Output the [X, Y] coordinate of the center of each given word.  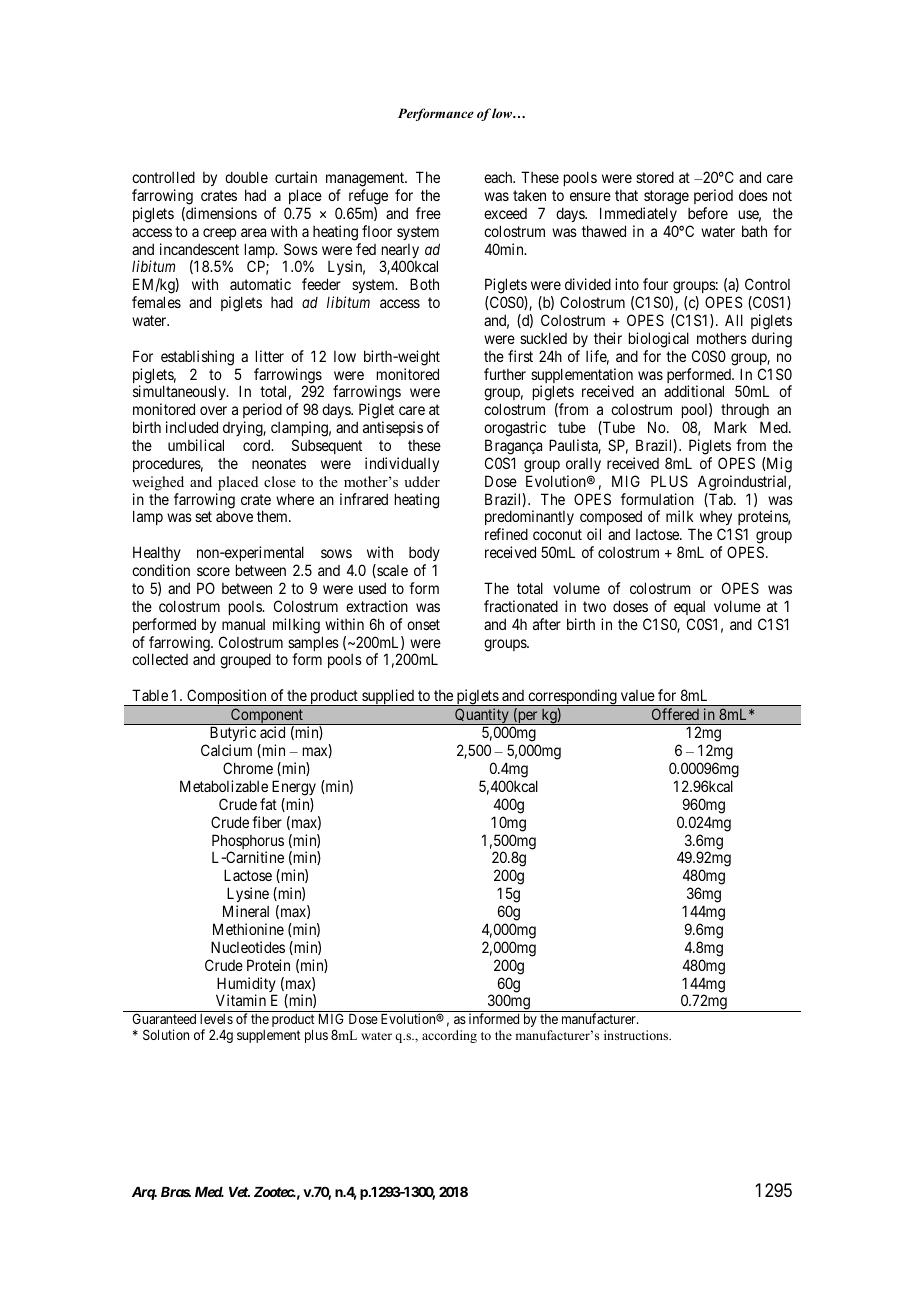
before [708, 213]
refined [506, 534]
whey [715, 520]
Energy [294, 788]
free [428, 213]
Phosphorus [248, 843]
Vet [239, 1192]
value [638, 695]
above [234, 516]
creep [219, 234]
